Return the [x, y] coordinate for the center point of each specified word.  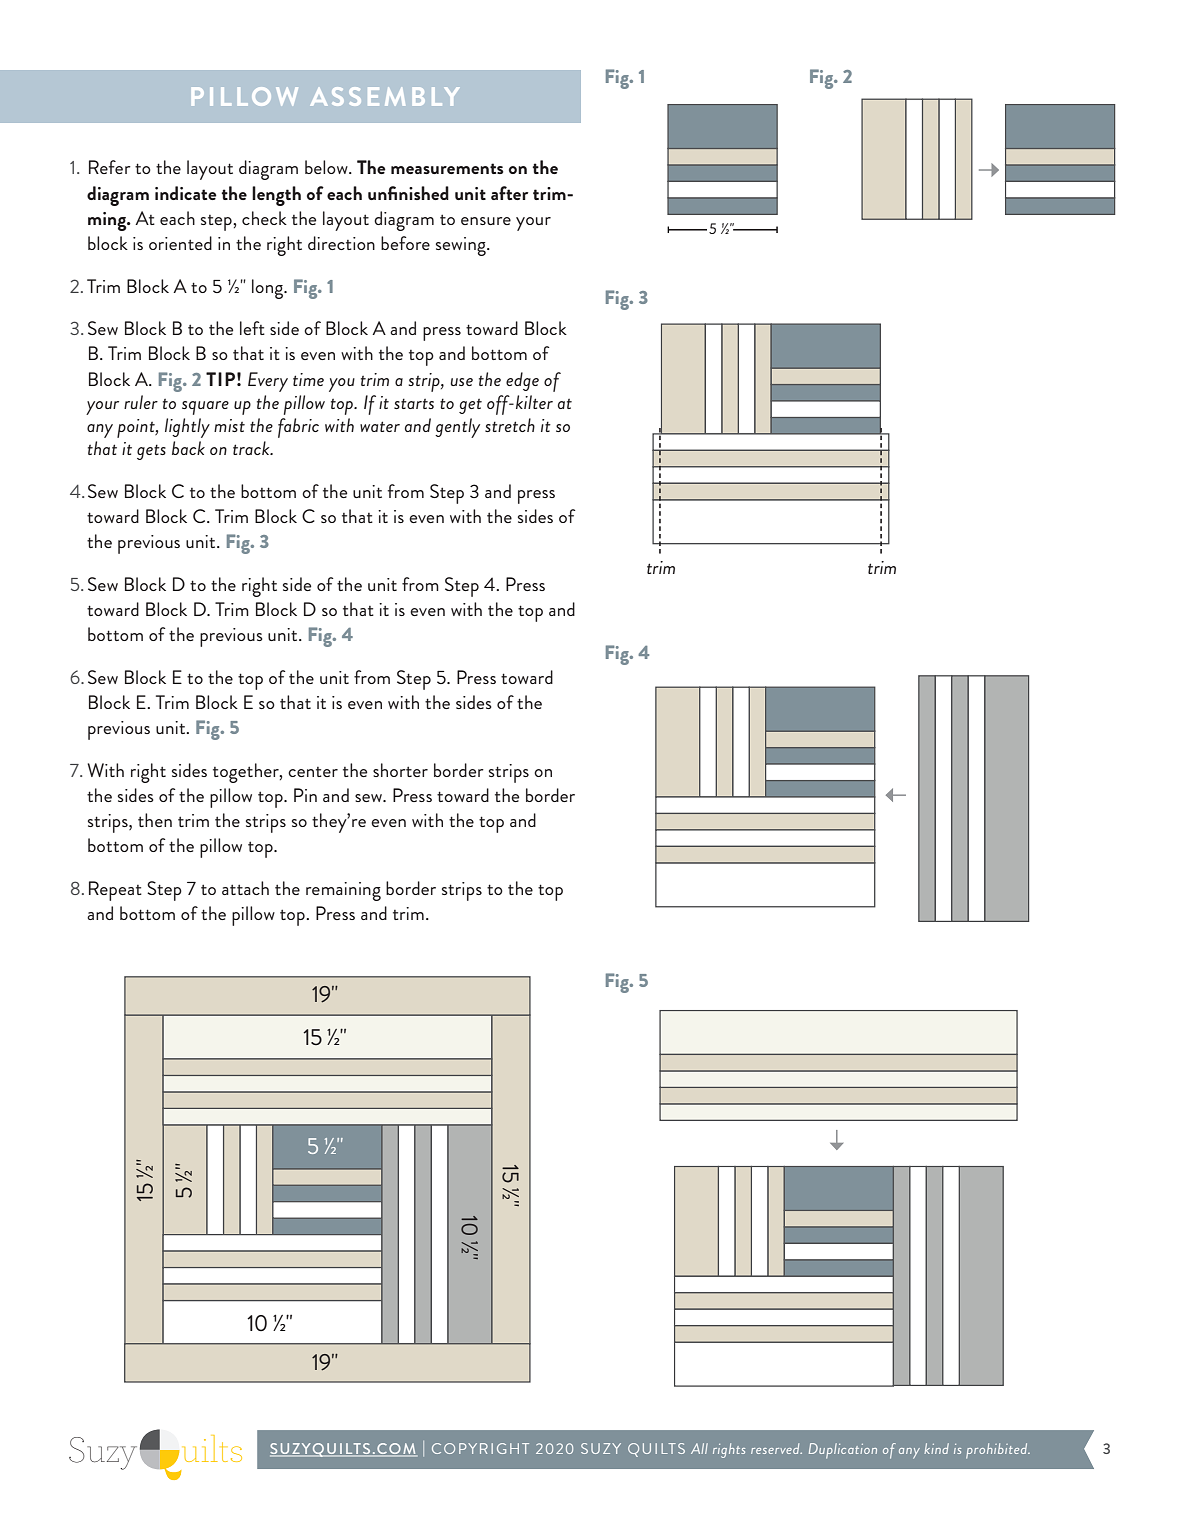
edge [522, 381]
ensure [486, 221]
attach [245, 888]
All [699, 1448]
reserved [776, 1448]
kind [936, 1448]
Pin [305, 795]
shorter [400, 770]
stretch [510, 425]
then [155, 820]
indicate [186, 193]
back [188, 448]
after [509, 193]
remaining [343, 891]
